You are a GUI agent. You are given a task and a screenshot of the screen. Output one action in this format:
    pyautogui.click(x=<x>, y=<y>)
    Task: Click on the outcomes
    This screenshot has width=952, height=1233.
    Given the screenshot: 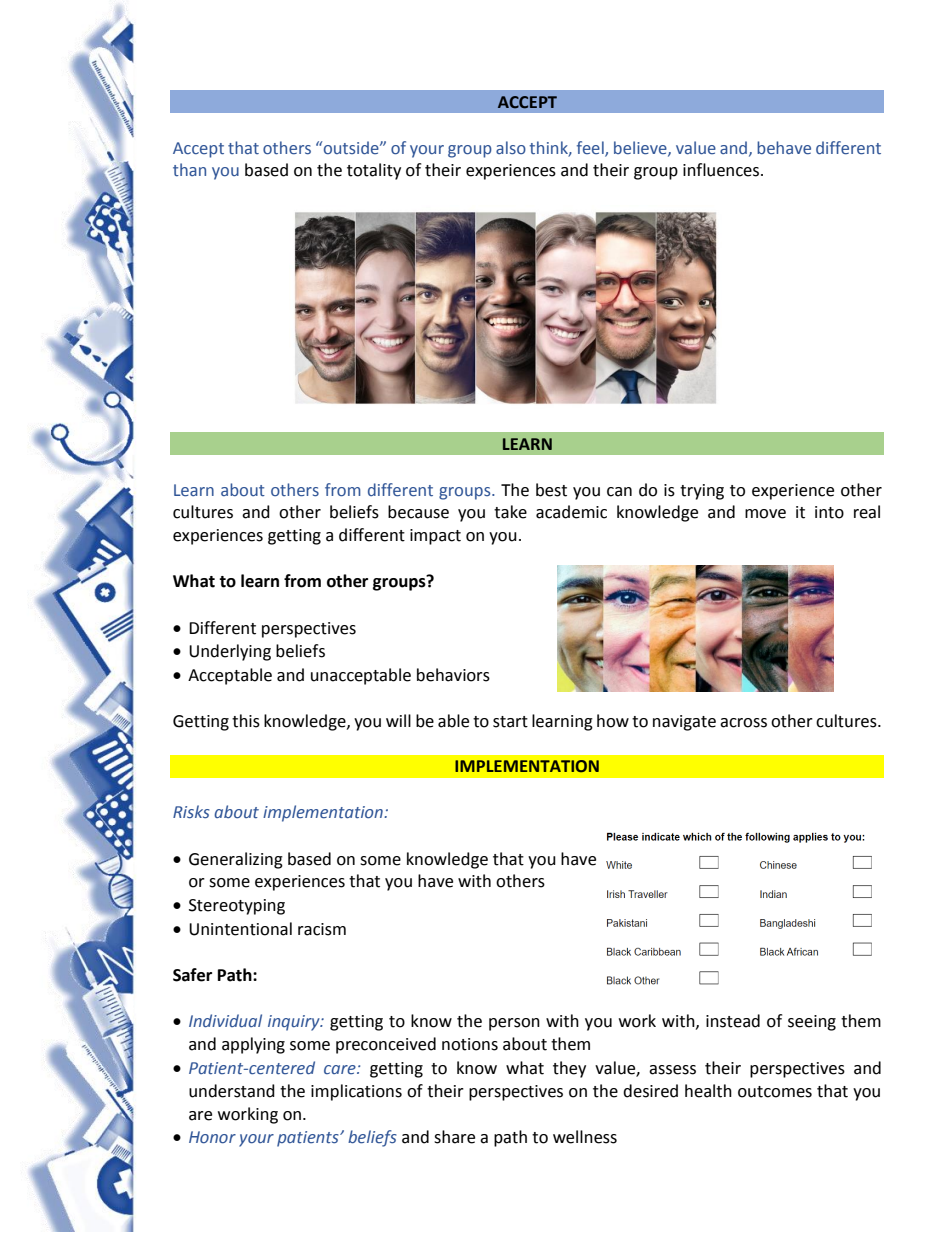 What is the action you would take?
    pyautogui.click(x=775, y=1092)
